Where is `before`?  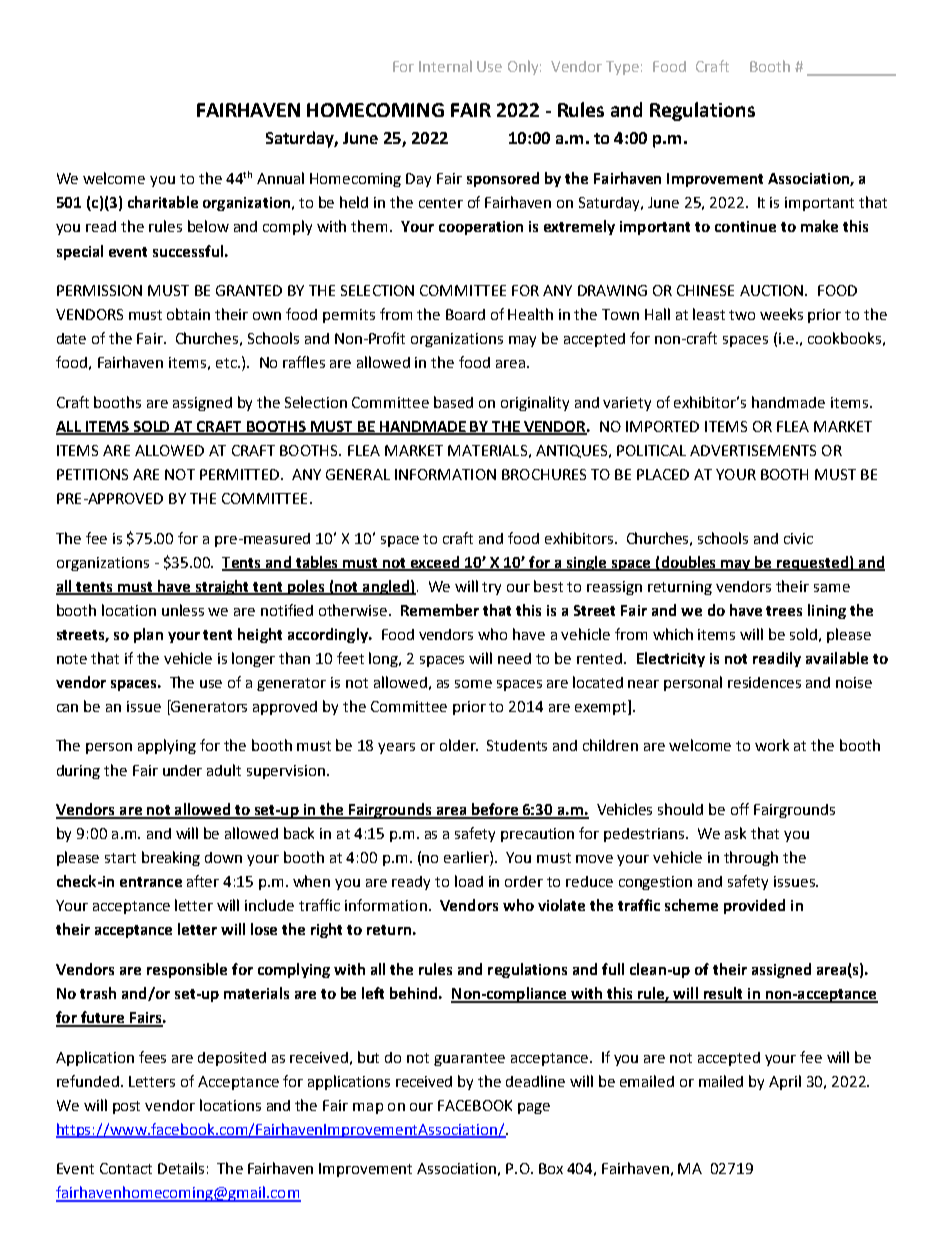
before is located at coordinates (495, 810).
